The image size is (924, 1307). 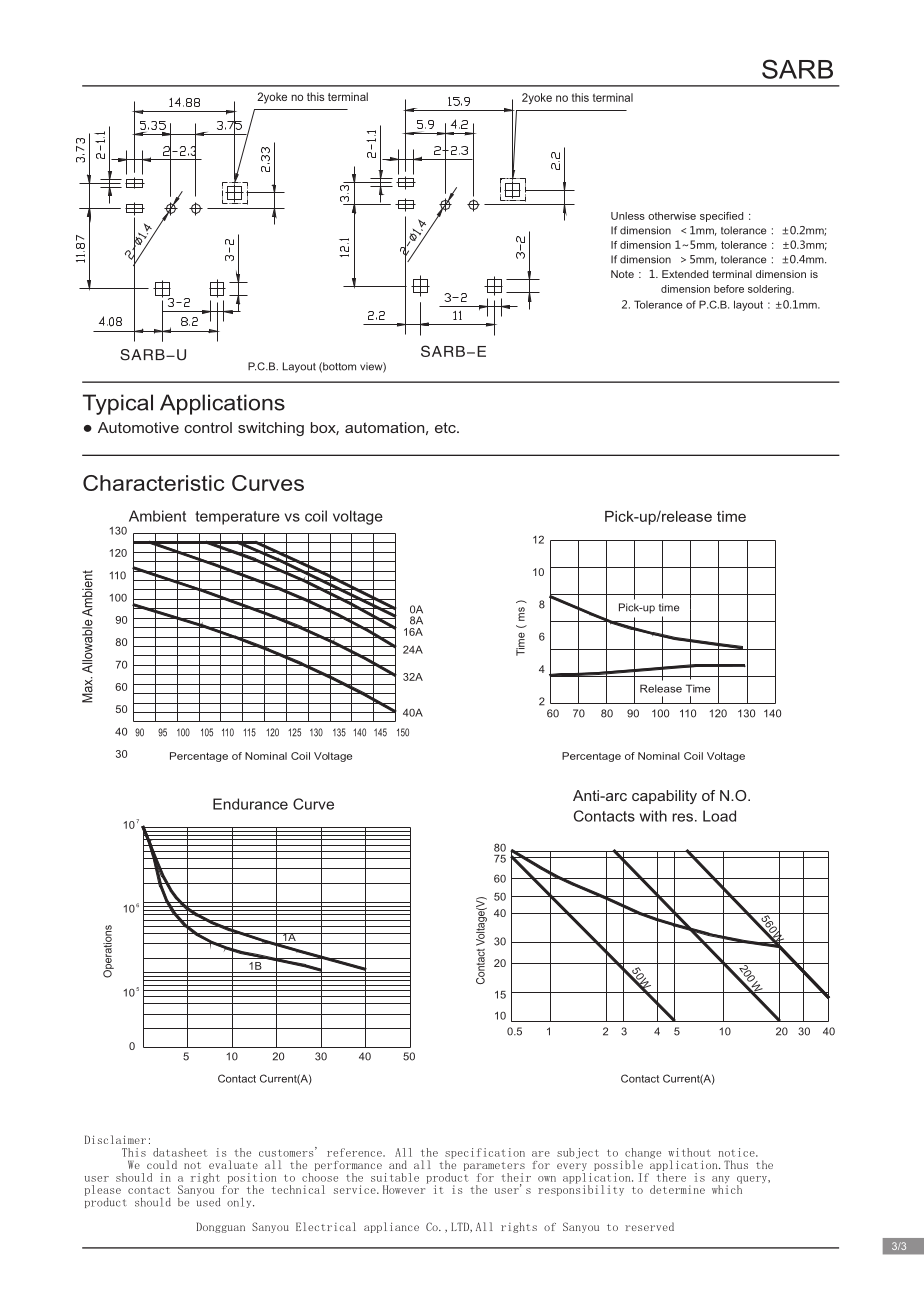 What do you see at coordinates (628, 216) in the page?
I see `Unless` at bounding box center [628, 216].
